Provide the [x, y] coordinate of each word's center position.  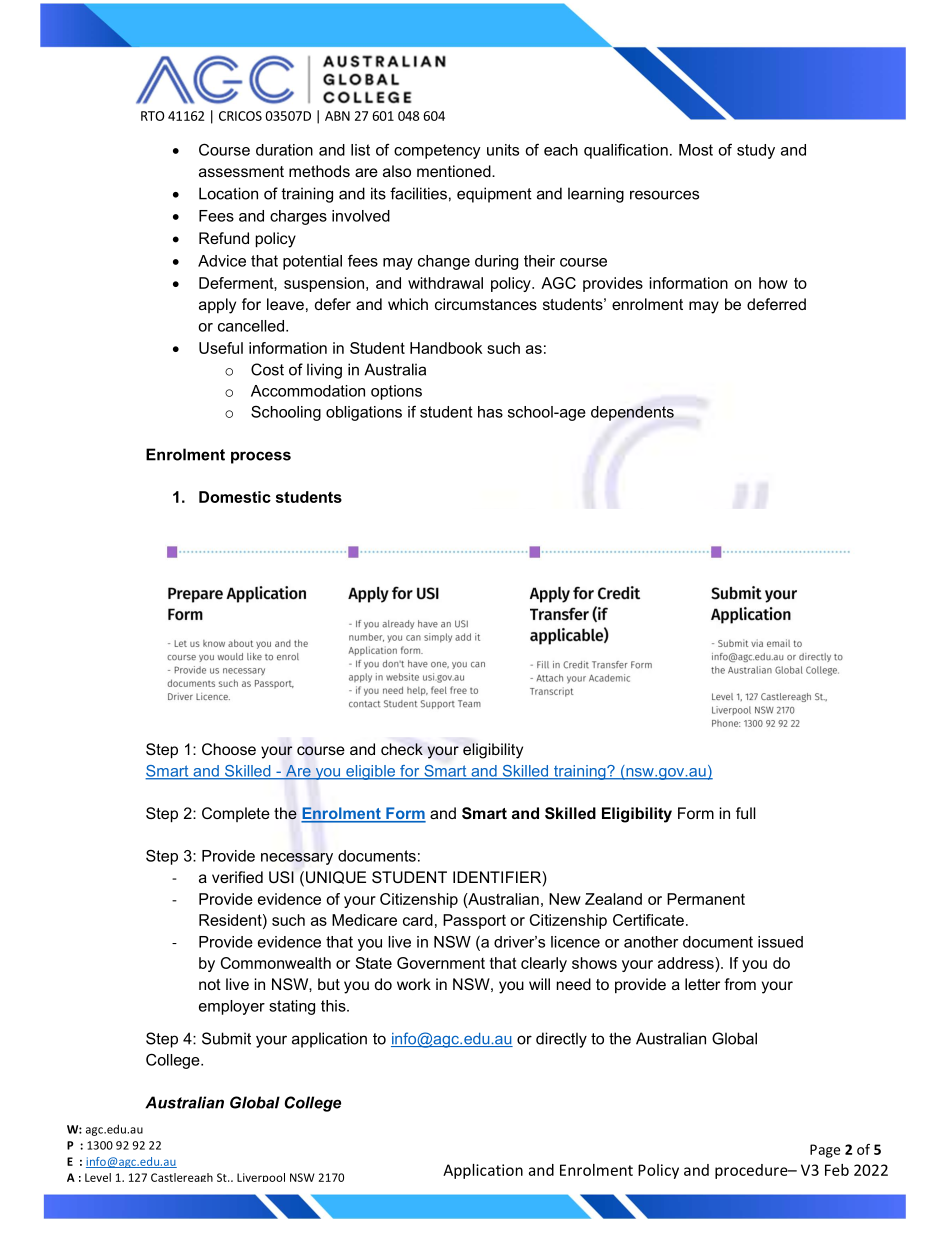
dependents [632, 413]
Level [98, 1177]
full [746, 813]
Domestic [235, 497]
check [402, 749]
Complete [236, 814]
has [490, 412]
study [756, 151]
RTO [152, 116]
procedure [752, 1171]
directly [561, 1040]
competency [437, 151]
